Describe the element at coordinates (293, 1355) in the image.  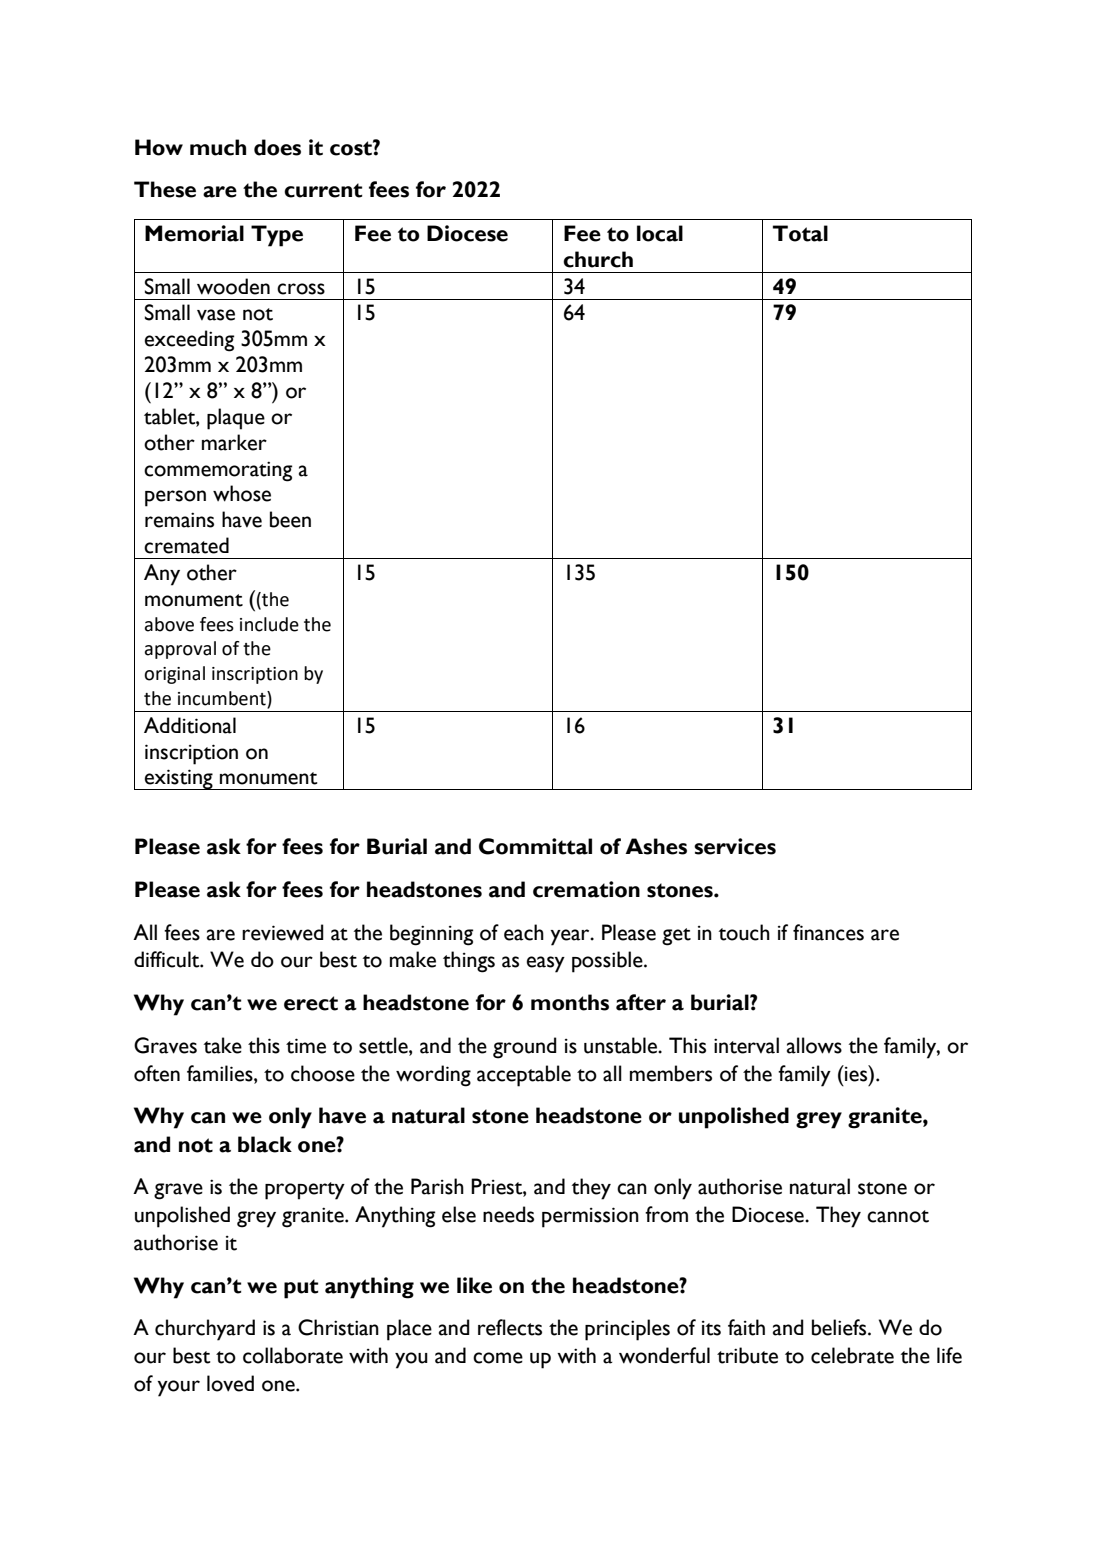
I see `collaborate` at that location.
